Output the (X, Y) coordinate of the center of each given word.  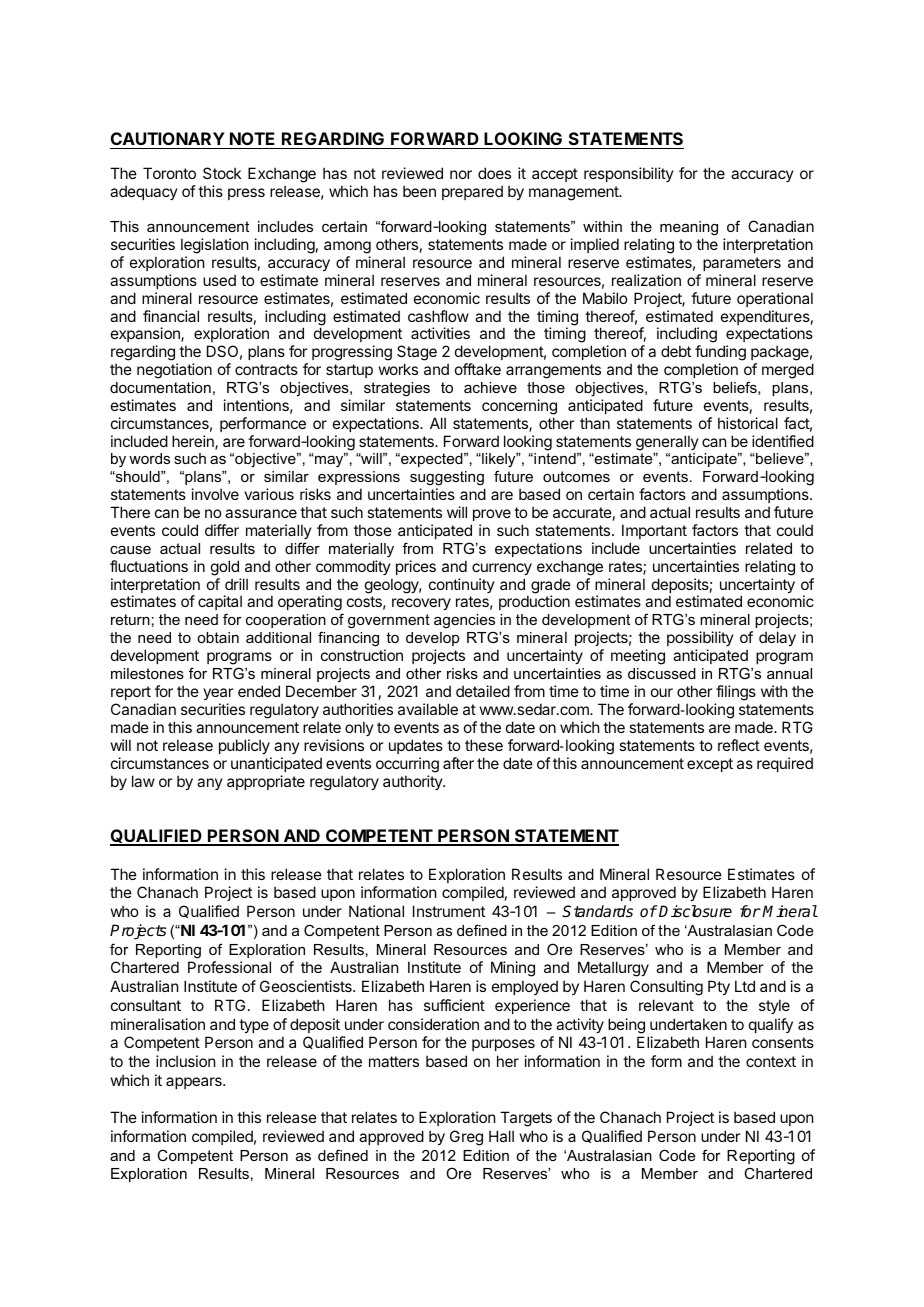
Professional (229, 967)
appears (195, 1083)
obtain (218, 637)
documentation (160, 387)
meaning (689, 228)
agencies (464, 623)
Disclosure (695, 911)
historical (748, 423)
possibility (700, 638)
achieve (490, 387)
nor (461, 174)
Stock (222, 173)
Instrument (449, 911)
